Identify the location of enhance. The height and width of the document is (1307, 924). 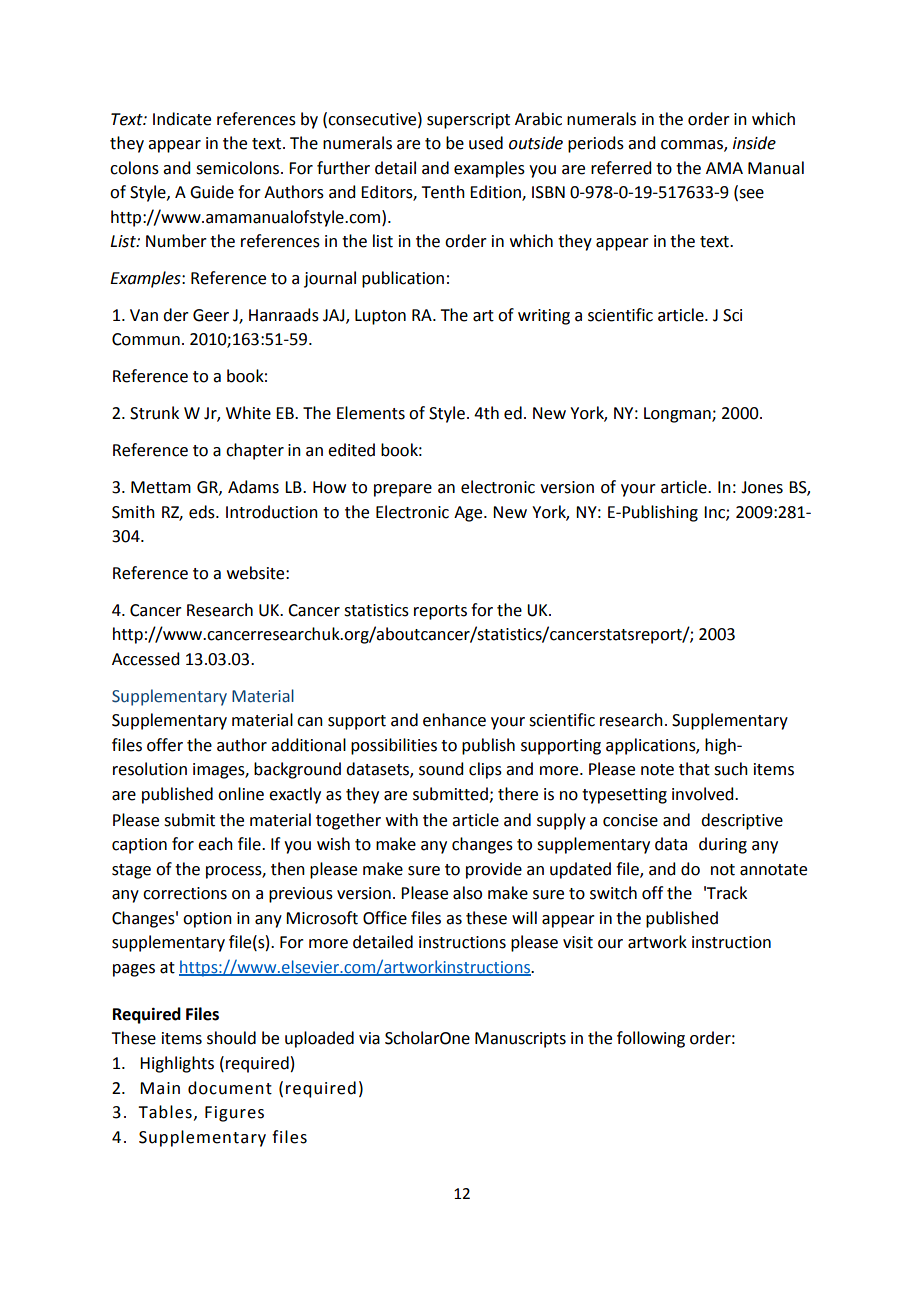
(454, 720).
